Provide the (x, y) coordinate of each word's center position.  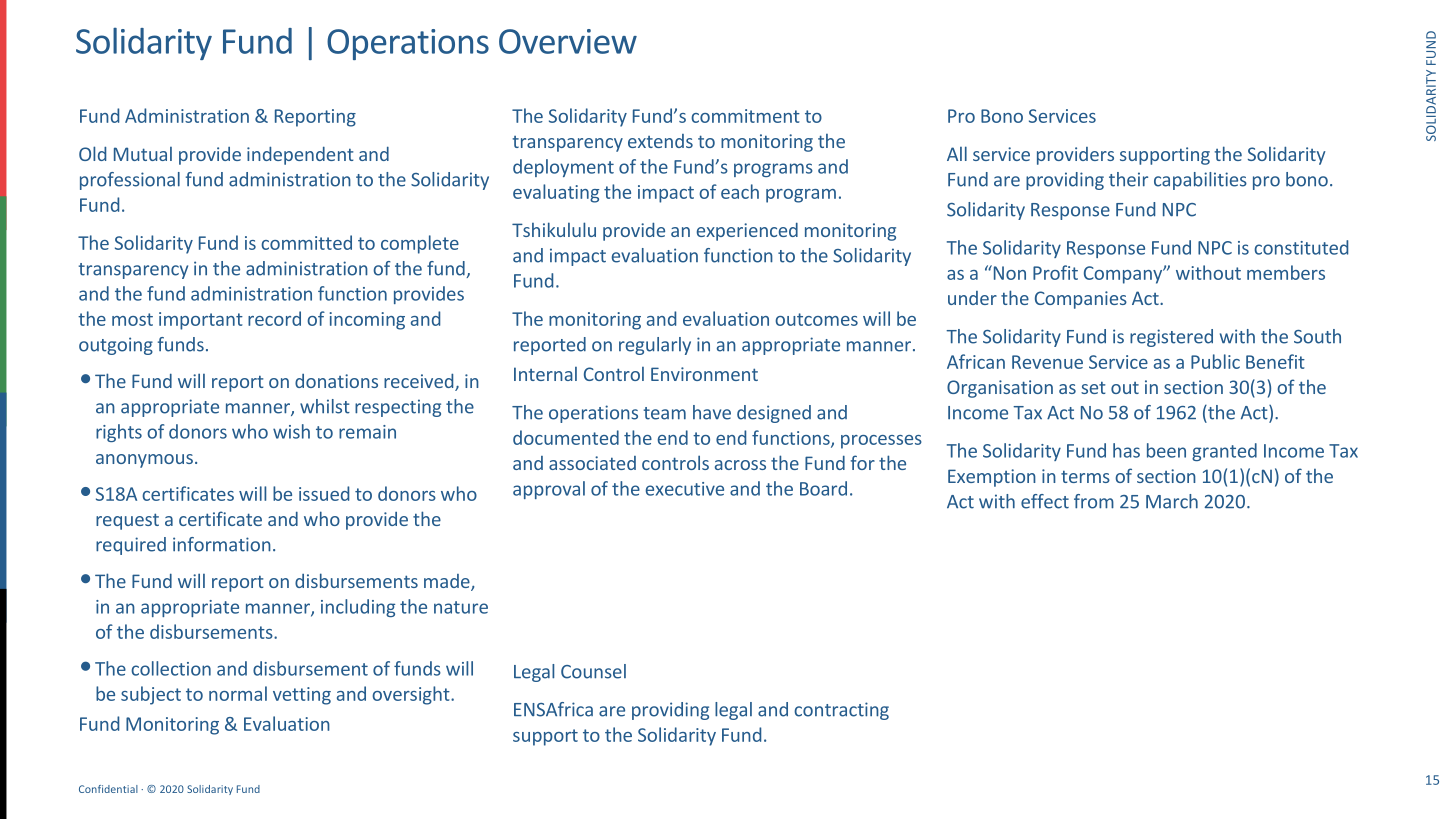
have (712, 412)
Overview (568, 41)
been (1166, 450)
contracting (841, 711)
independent (300, 156)
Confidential (108, 789)
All (957, 153)
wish (291, 431)
